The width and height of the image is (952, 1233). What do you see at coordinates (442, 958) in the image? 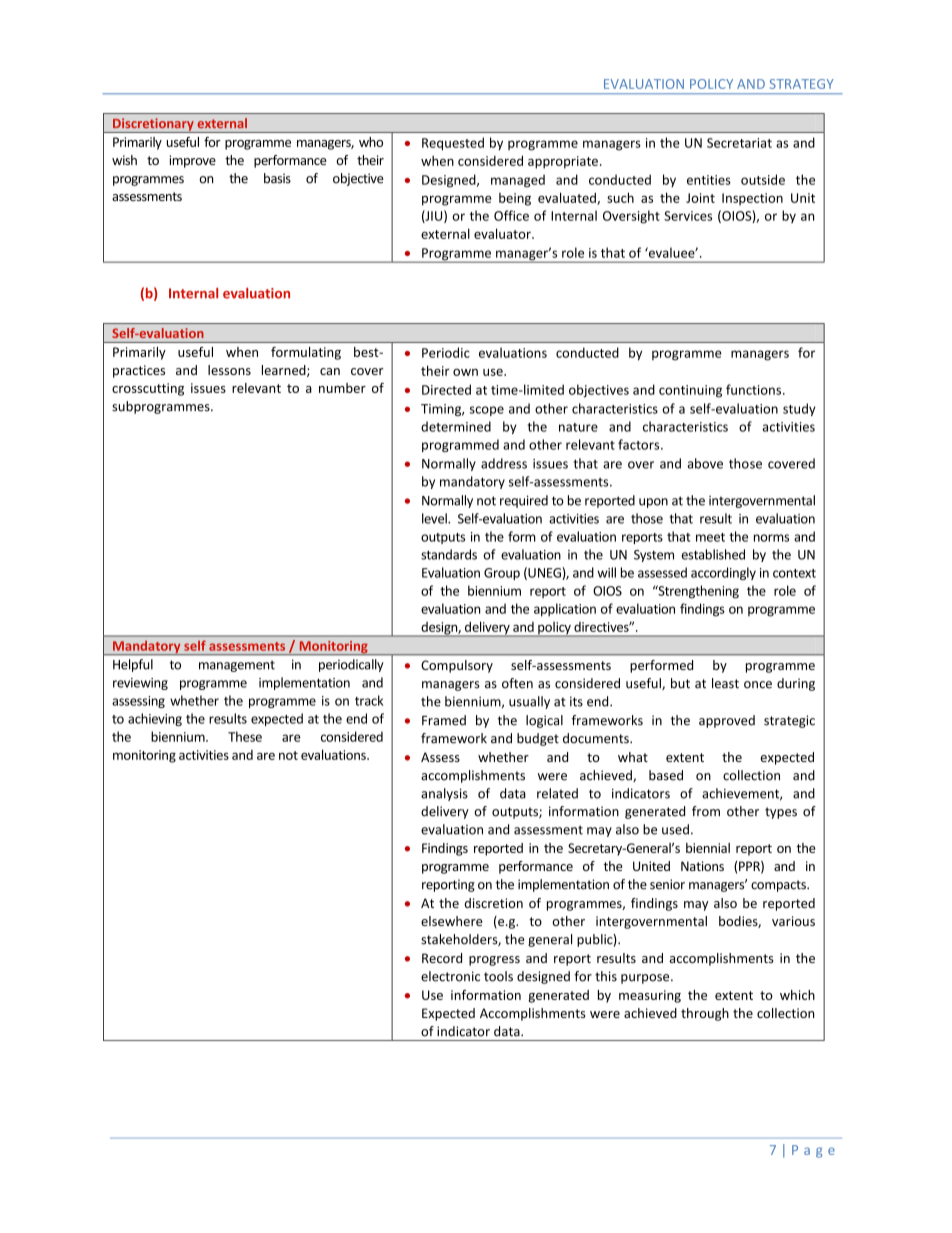
I see `Record` at bounding box center [442, 958].
